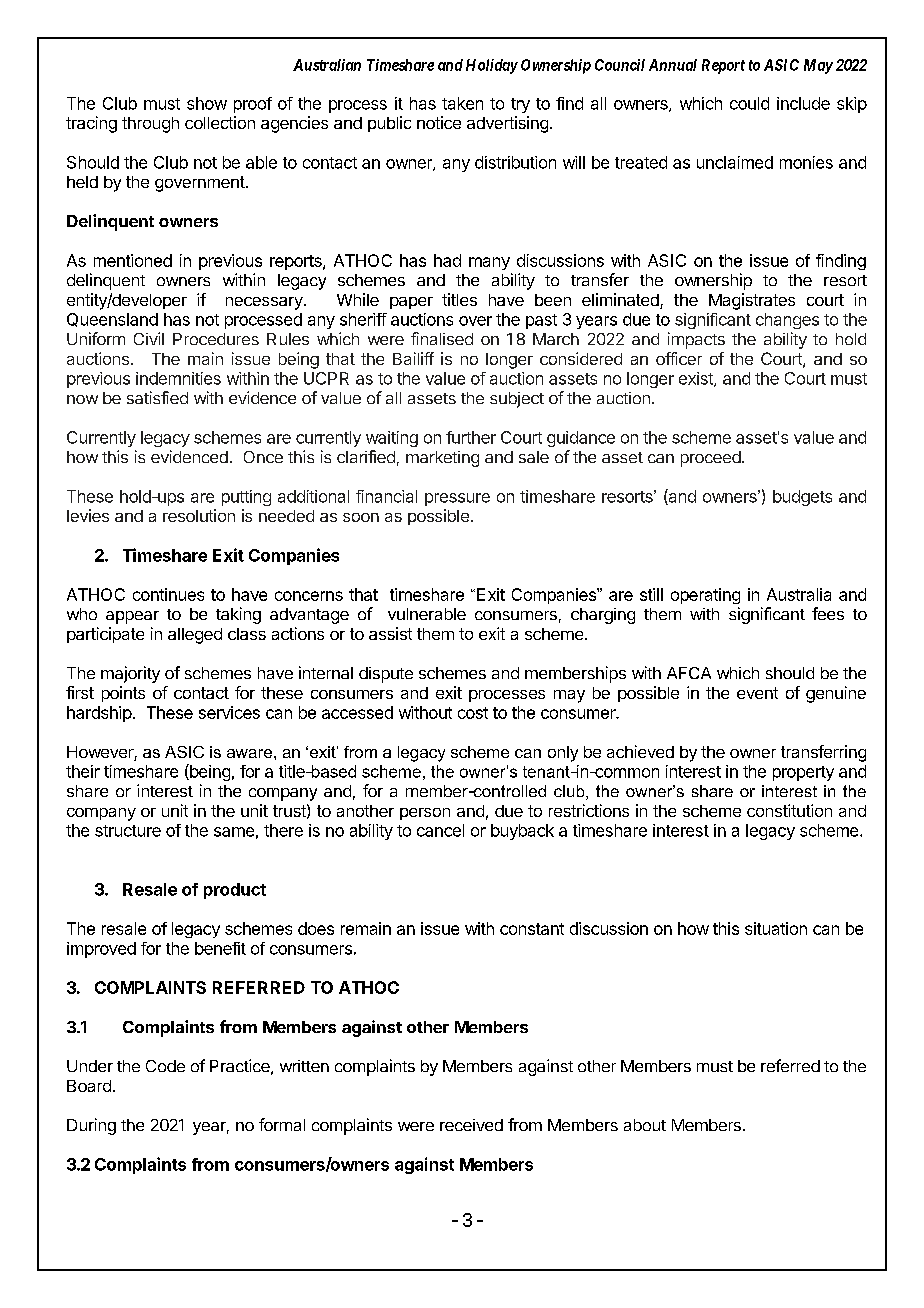 This screenshot has width=924, height=1308. Describe the element at coordinates (249, 753) in the screenshot. I see `aware` at that location.
